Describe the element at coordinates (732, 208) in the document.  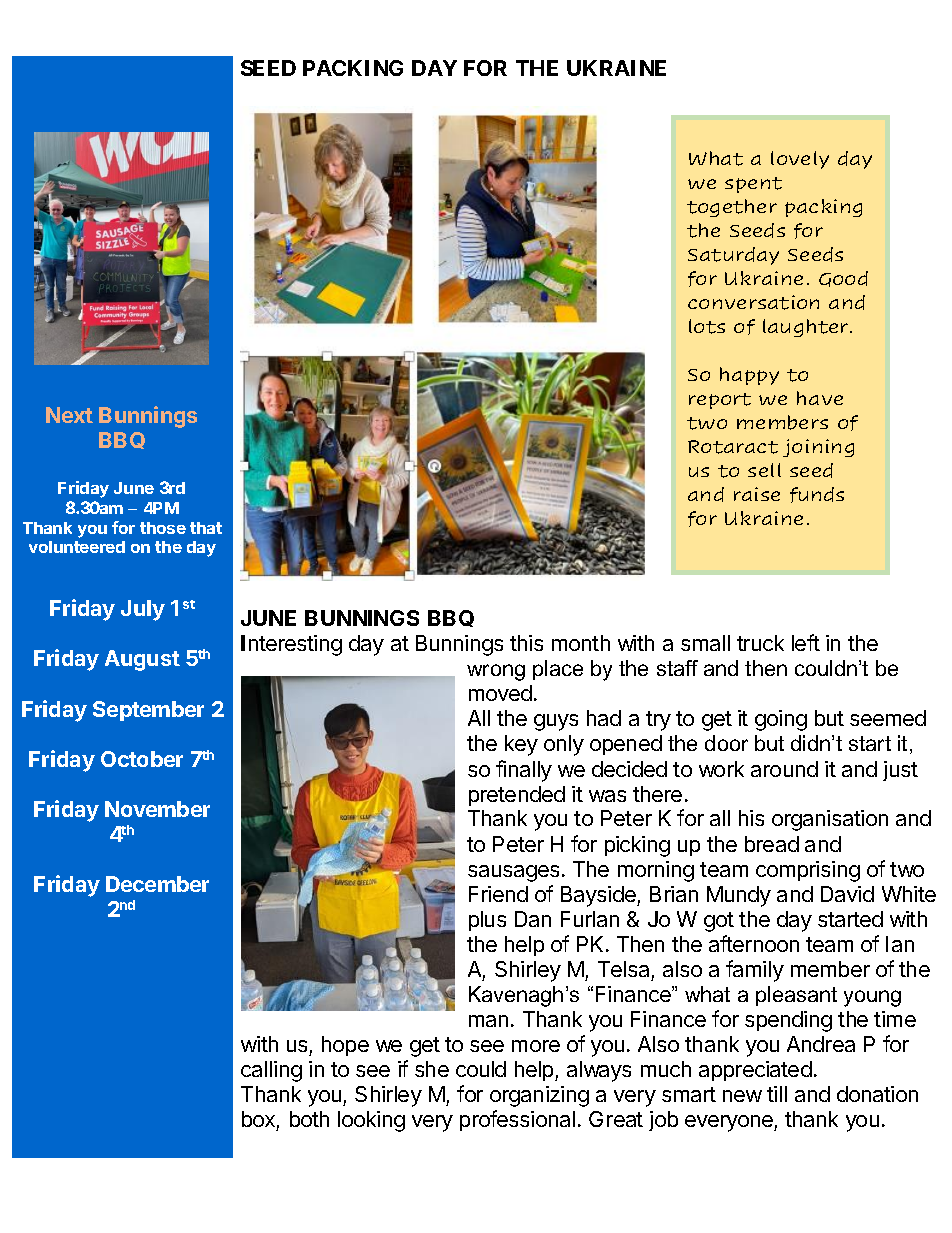
I see `together` at that location.
